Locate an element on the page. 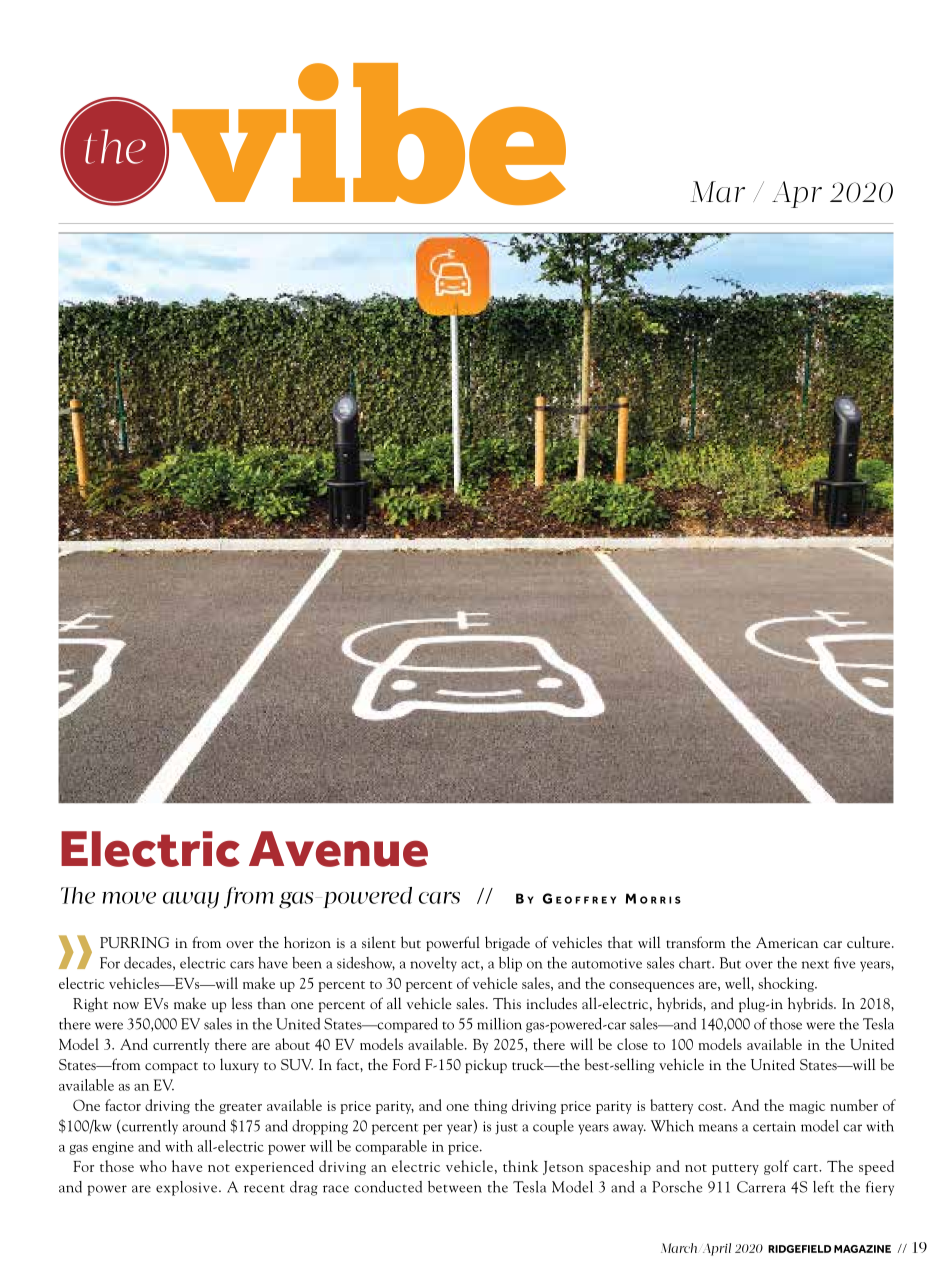 Image resolution: width=952 pixels, height=1275 pixels. blip is located at coordinates (510, 964).
